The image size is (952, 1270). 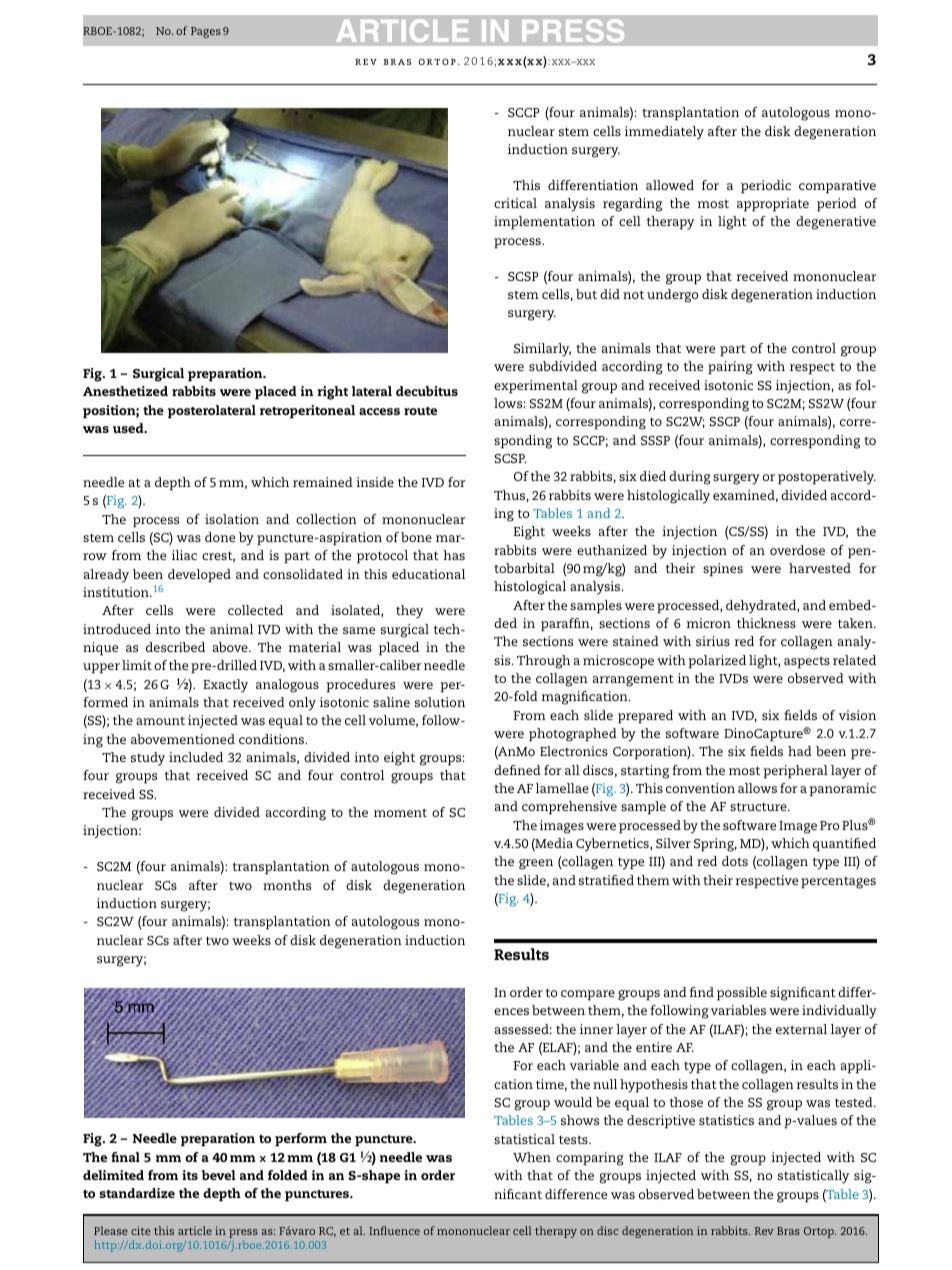 I want to click on route, so click(x=420, y=411).
